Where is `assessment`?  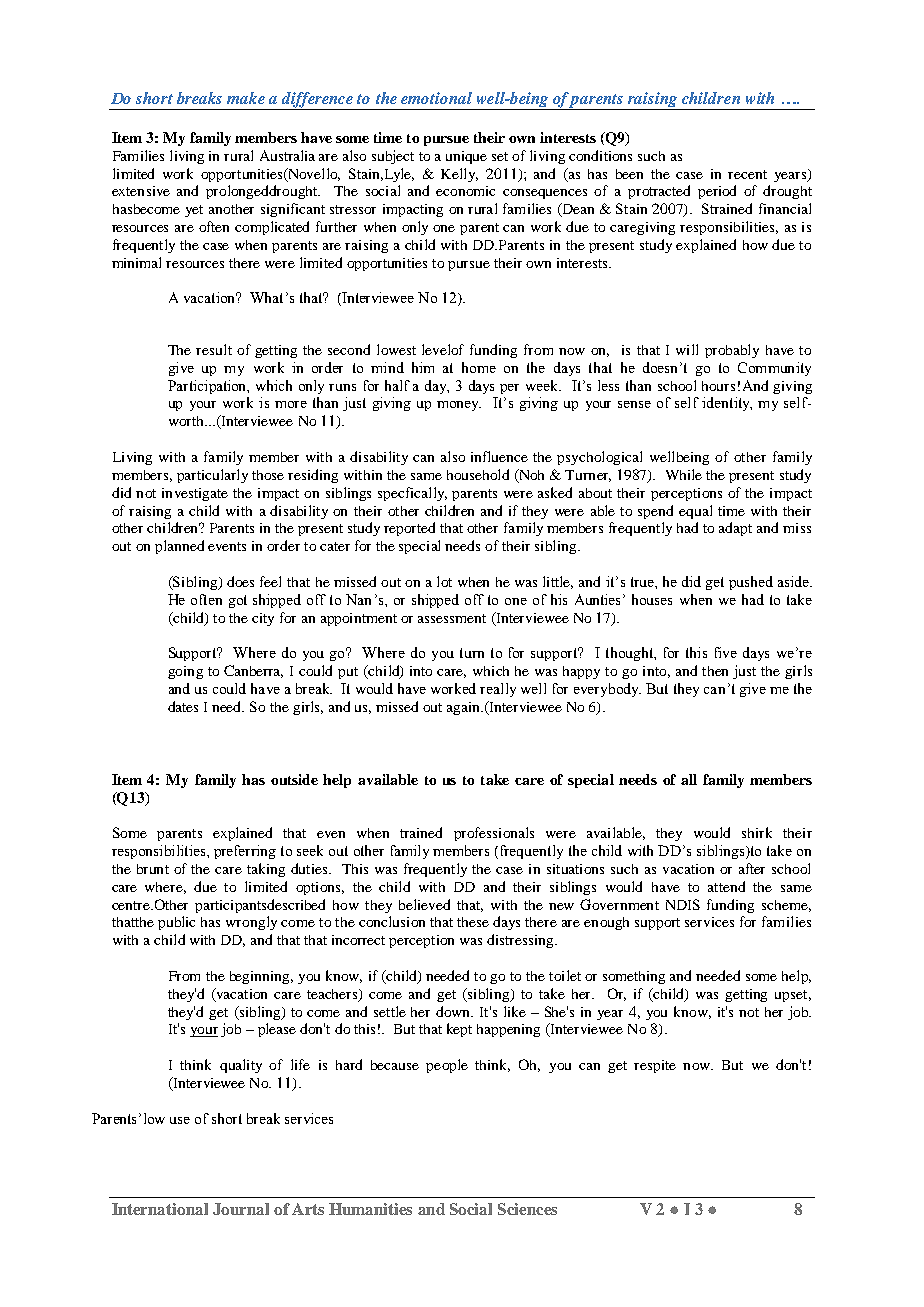
assessment is located at coordinates (452, 618).
